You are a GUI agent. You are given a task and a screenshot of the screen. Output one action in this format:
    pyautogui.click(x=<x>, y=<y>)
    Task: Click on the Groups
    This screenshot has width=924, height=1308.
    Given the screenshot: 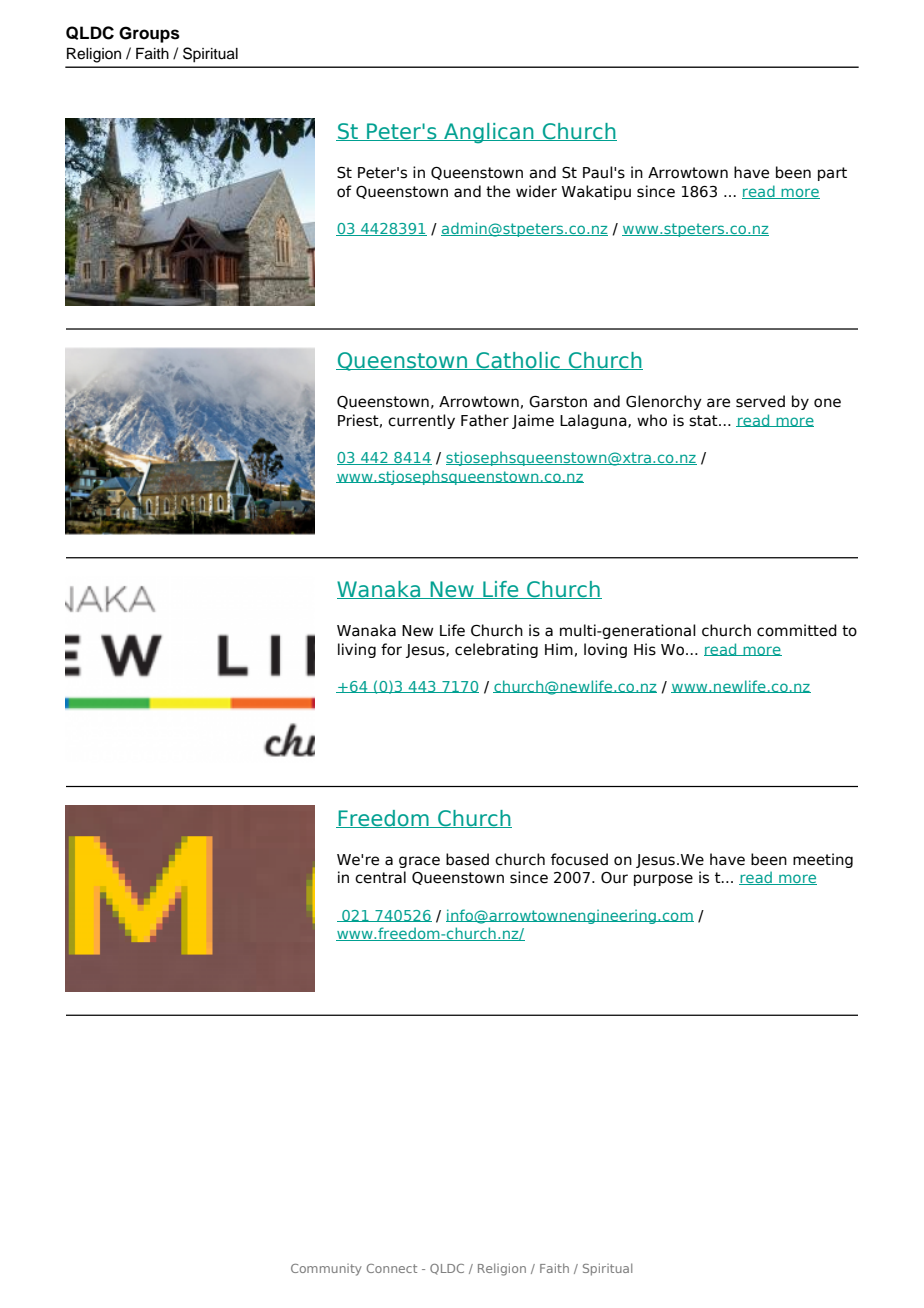 What is the action you would take?
    pyautogui.click(x=149, y=34)
